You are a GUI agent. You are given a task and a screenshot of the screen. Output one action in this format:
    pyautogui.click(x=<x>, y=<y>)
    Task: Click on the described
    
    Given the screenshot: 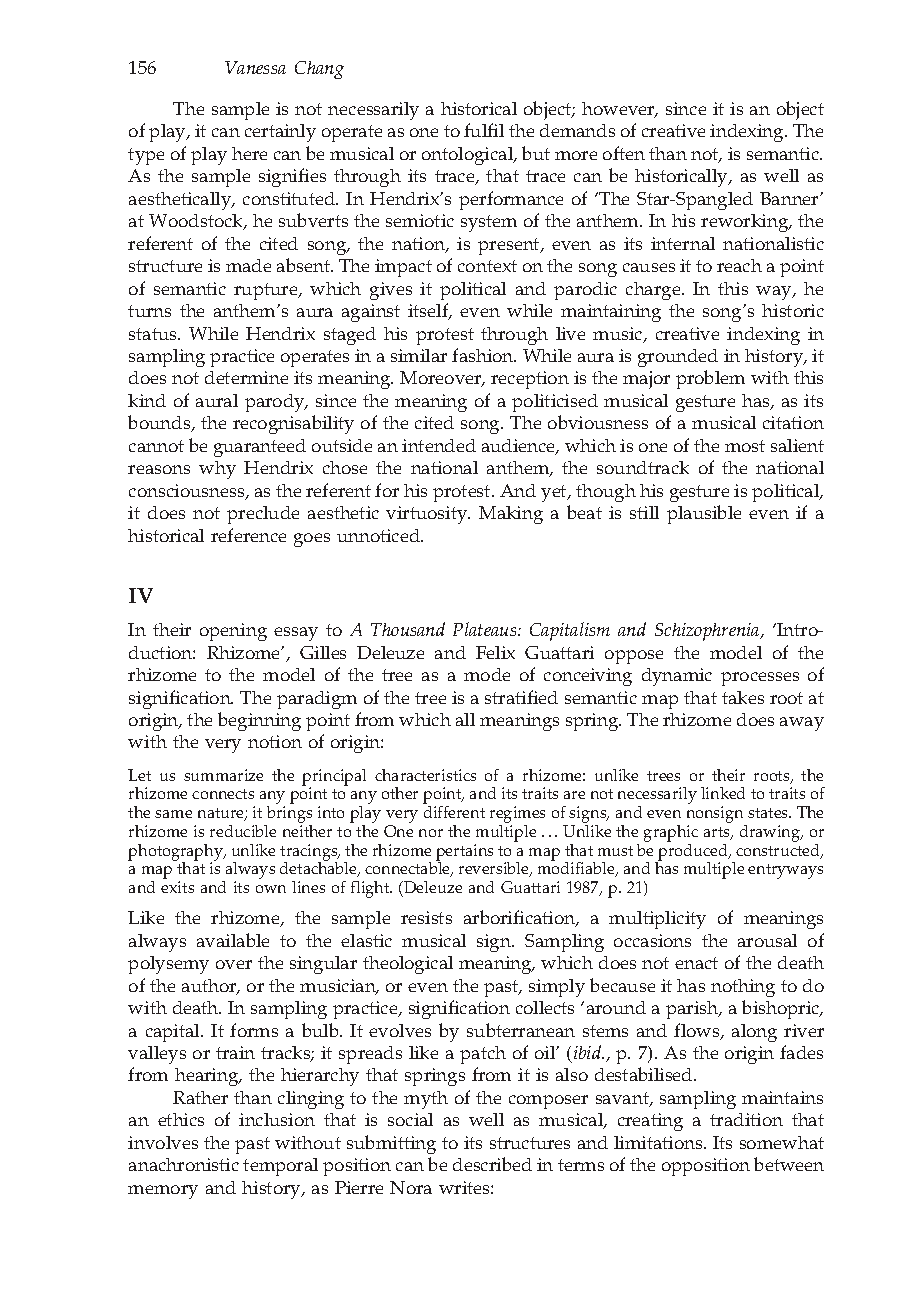 What is the action you would take?
    pyautogui.click(x=492, y=1164)
